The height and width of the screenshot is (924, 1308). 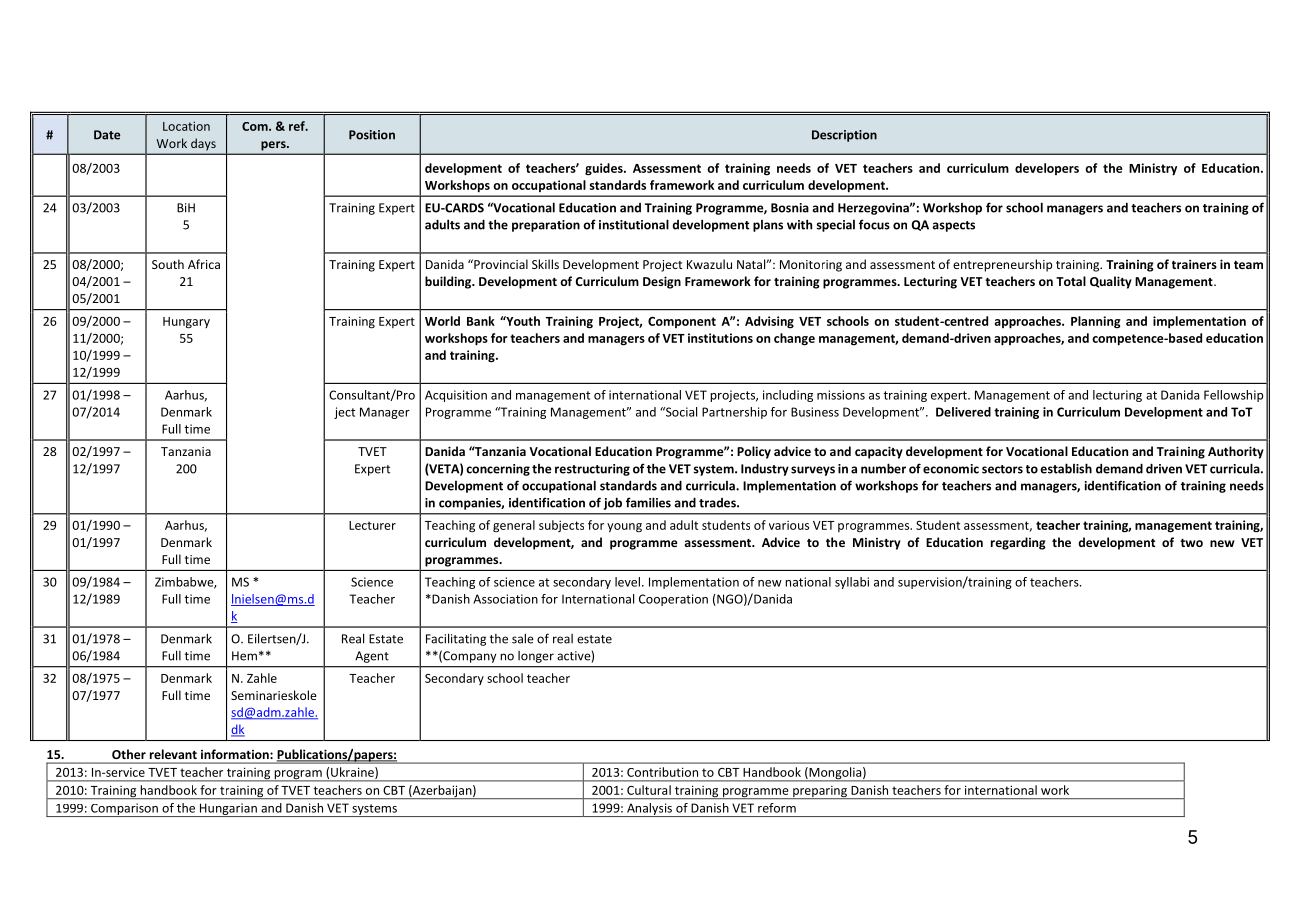 What do you see at coordinates (228, 810) in the screenshot?
I see `Hungarian` at bounding box center [228, 810].
